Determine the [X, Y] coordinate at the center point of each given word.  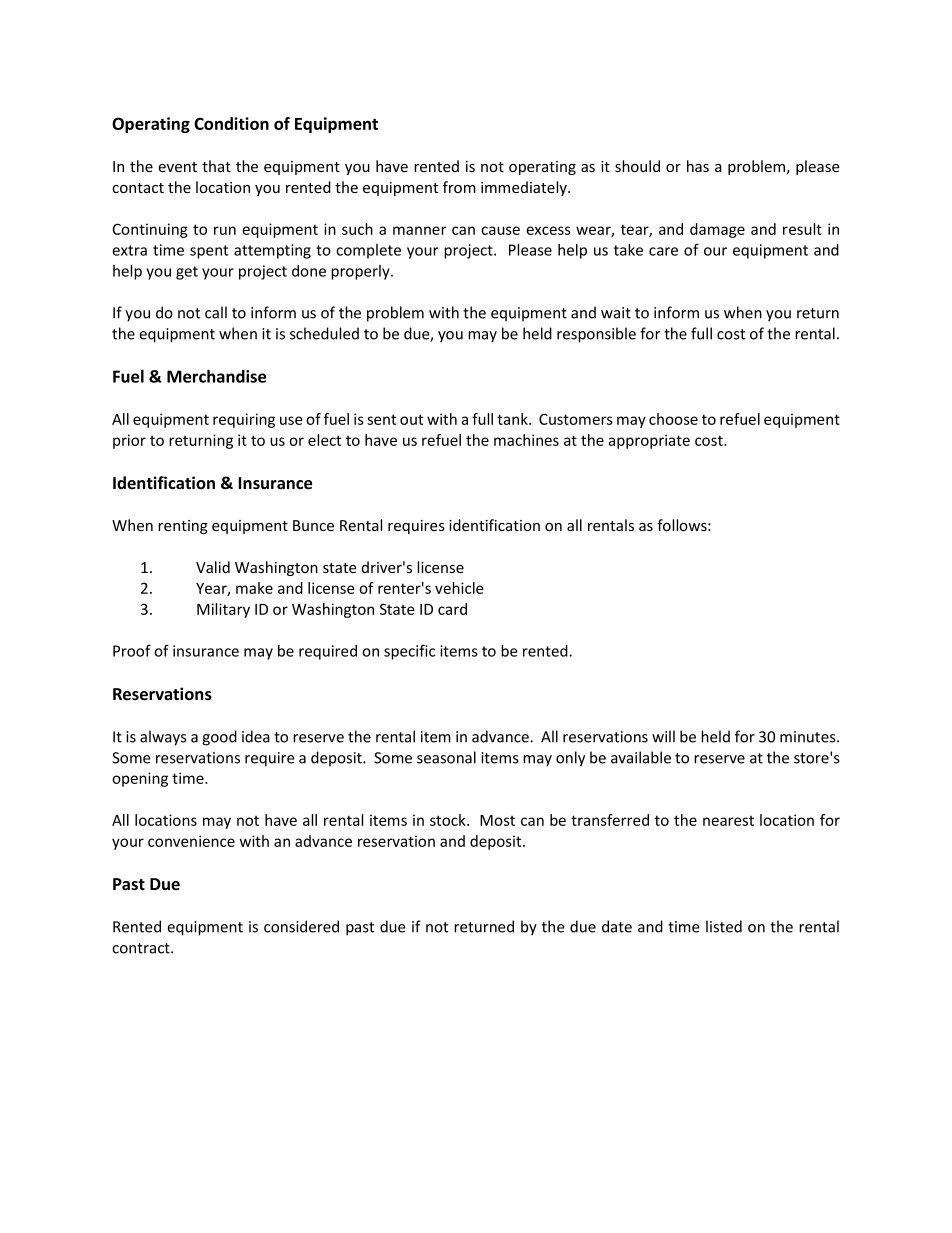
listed [724, 926]
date [617, 926]
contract [142, 948]
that [216, 166]
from [459, 187]
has [698, 166]
